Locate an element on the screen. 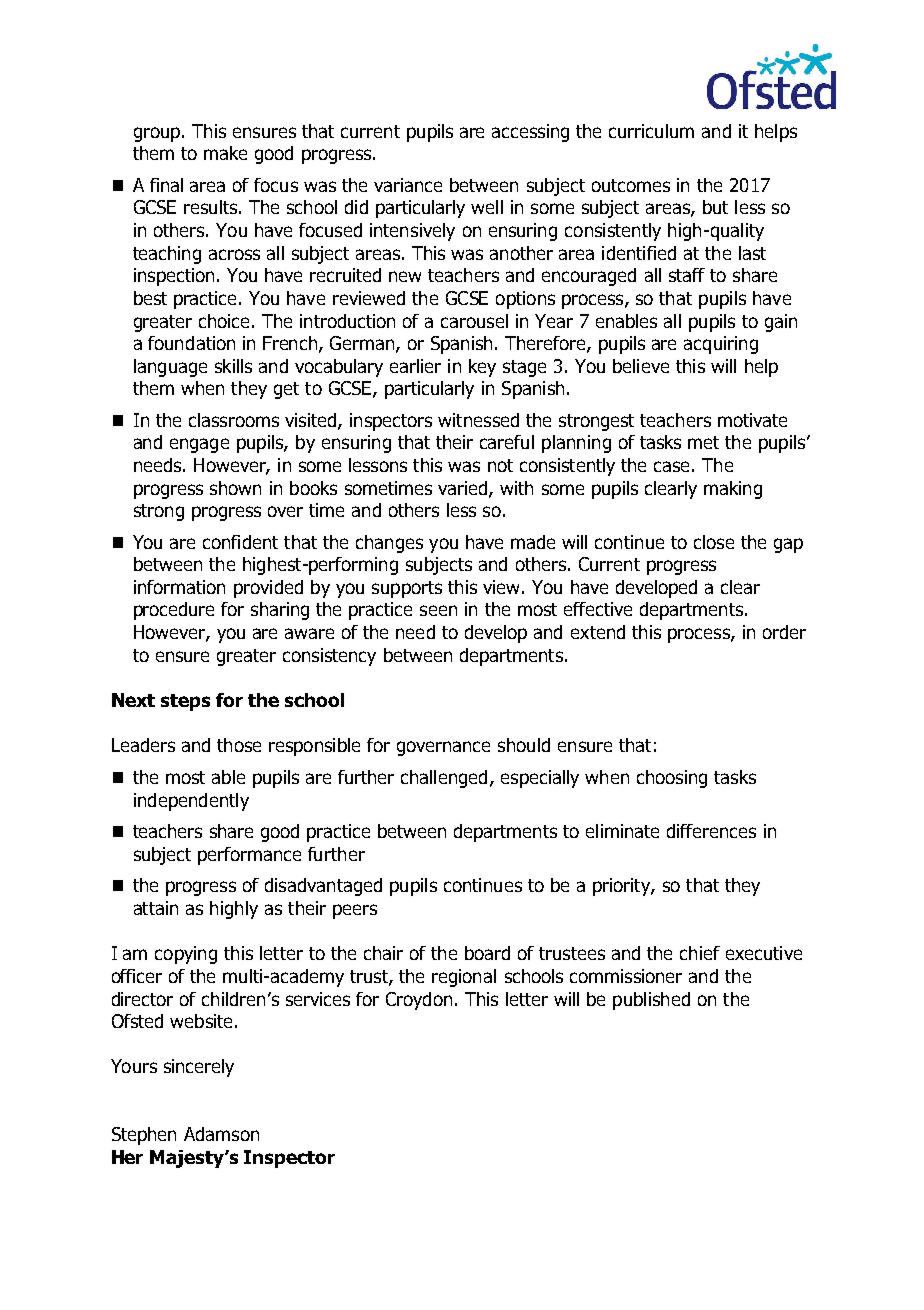 Image resolution: width=924 pixels, height=1310 pixels. Adamson is located at coordinates (221, 1134).
